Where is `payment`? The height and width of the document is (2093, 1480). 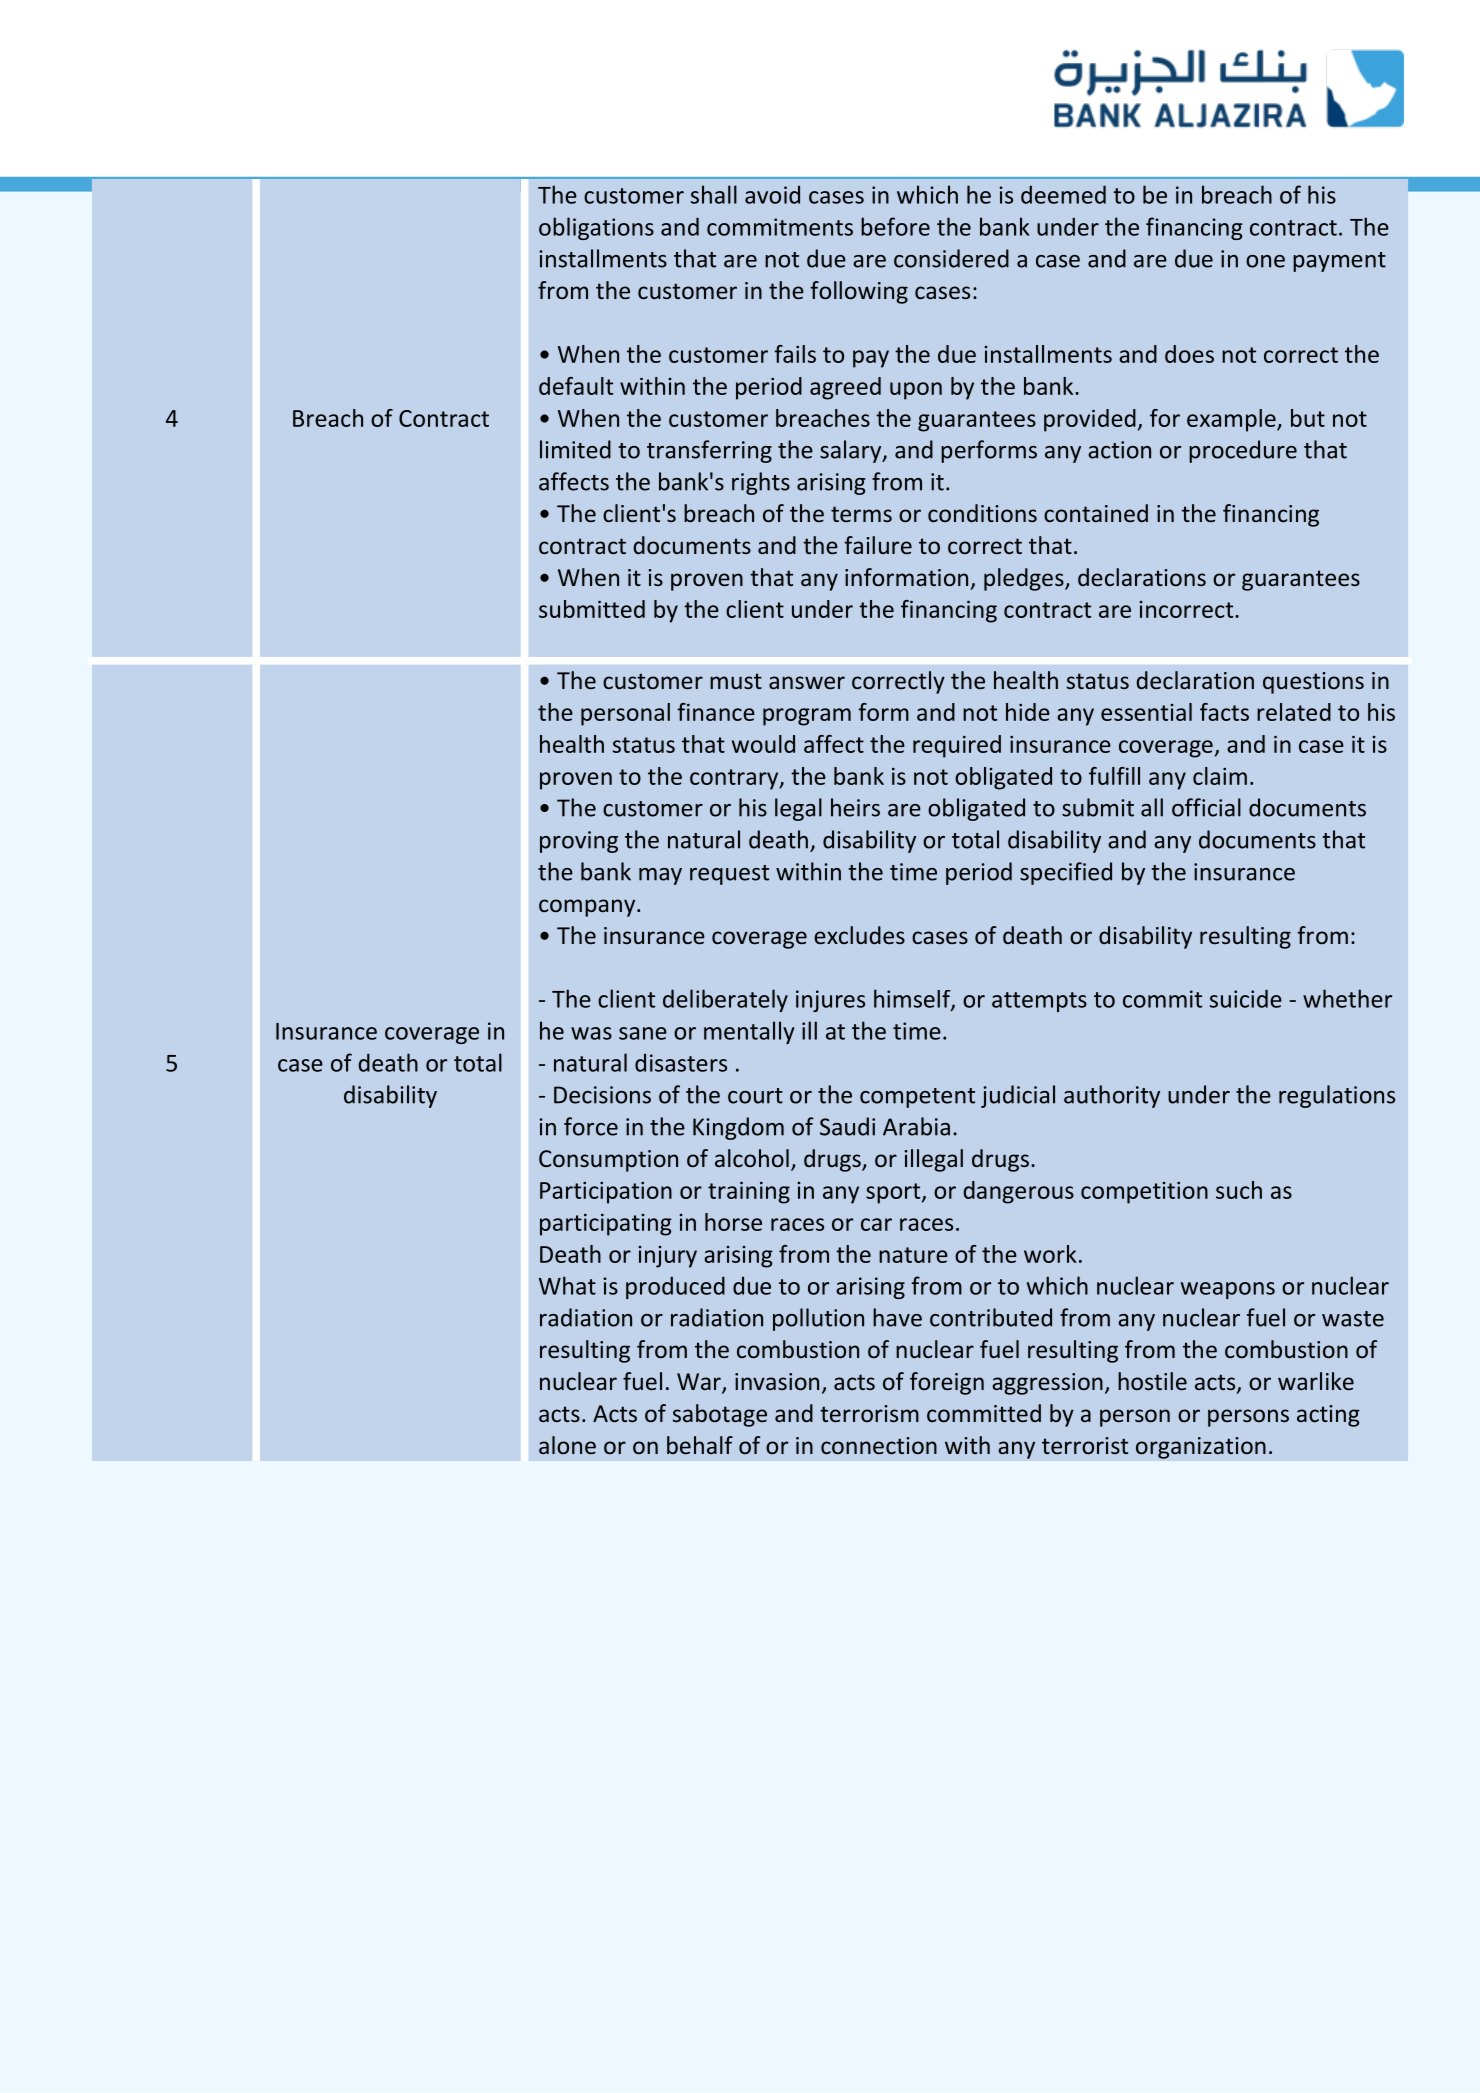
payment is located at coordinates (1339, 262).
